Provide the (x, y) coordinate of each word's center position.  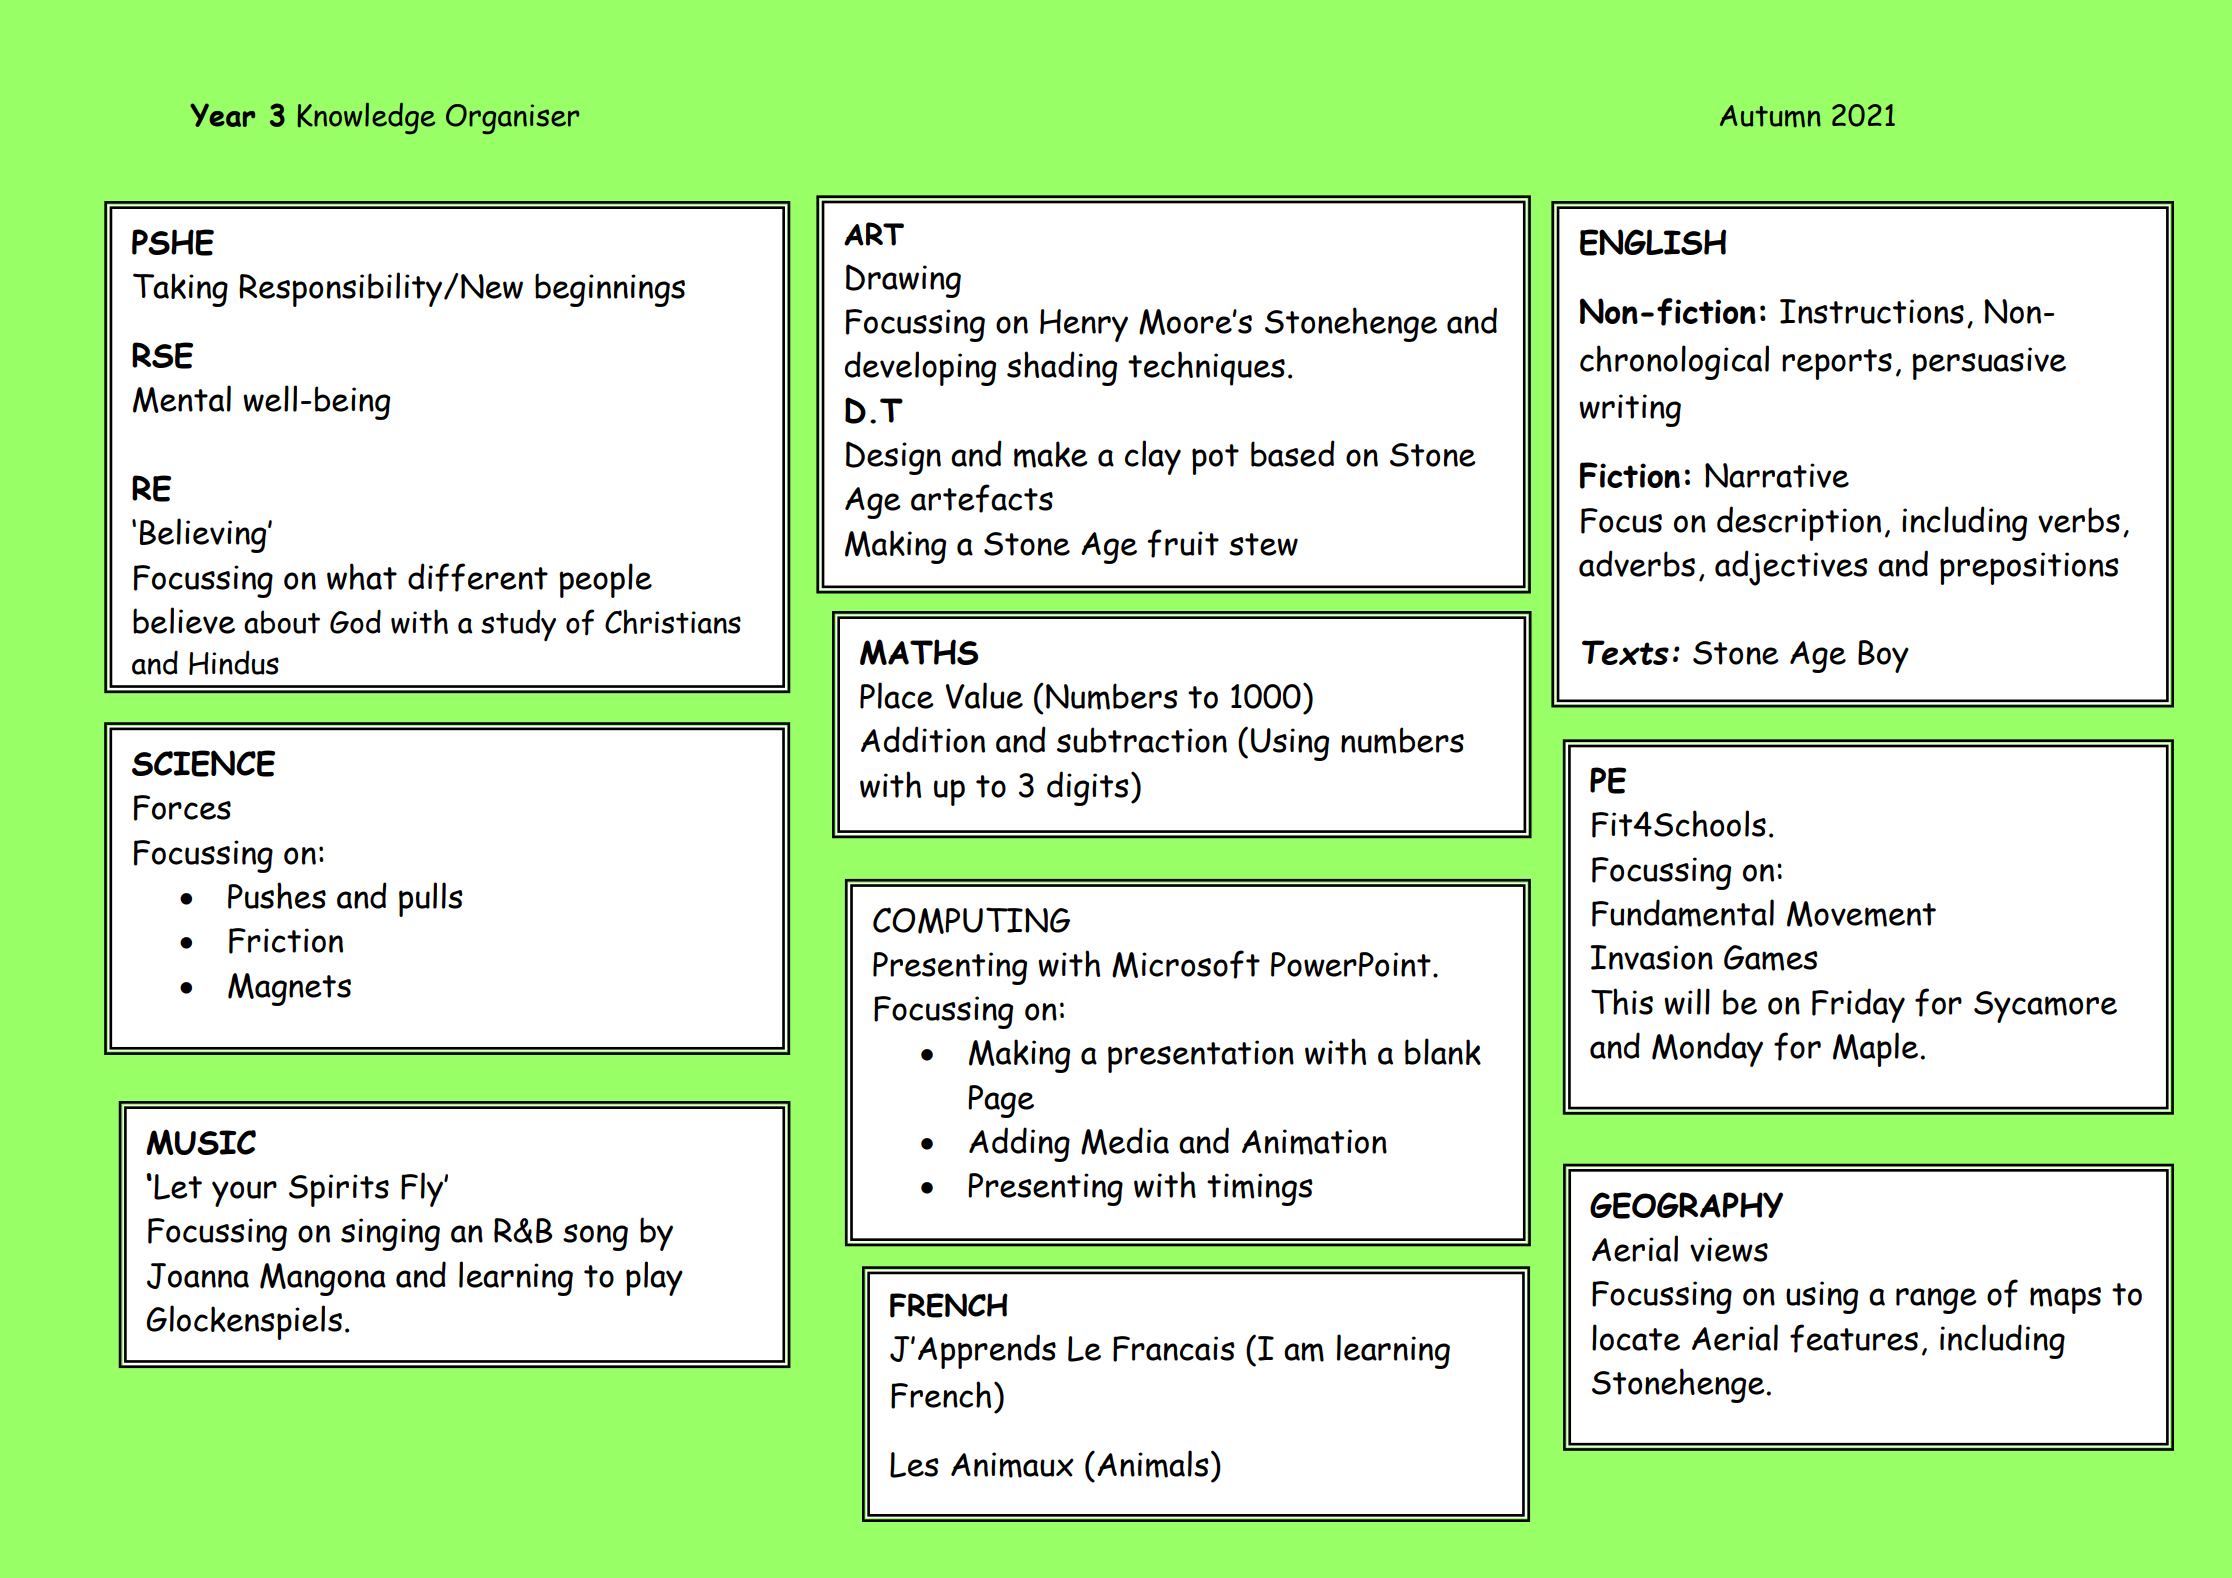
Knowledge (366, 118)
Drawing (903, 281)
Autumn (1770, 116)
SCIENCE (203, 763)
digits (1088, 788)
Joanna (198, 1276)
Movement (1861, 914)
